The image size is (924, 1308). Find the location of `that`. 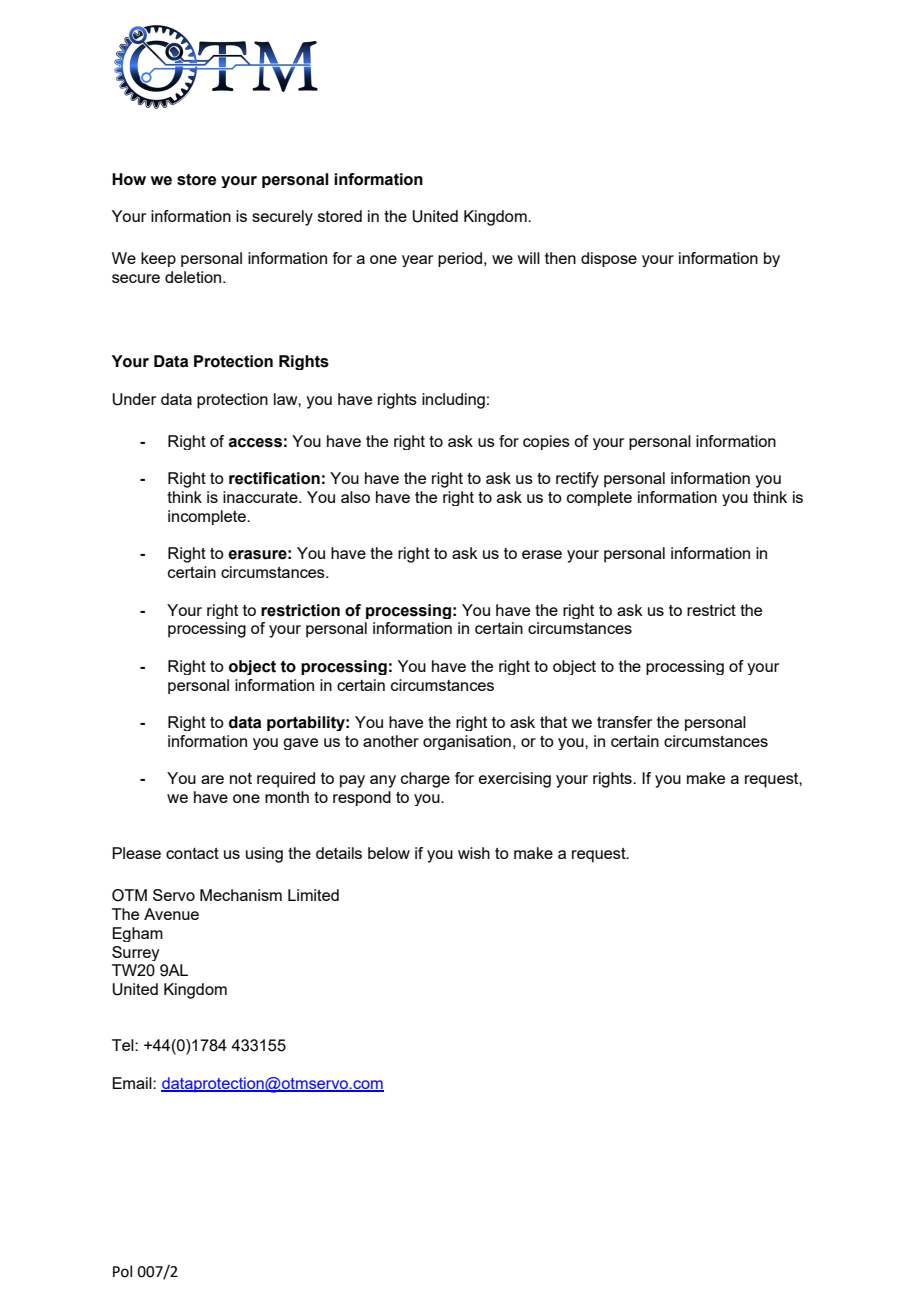

that is located at coordinates (553, 722).
